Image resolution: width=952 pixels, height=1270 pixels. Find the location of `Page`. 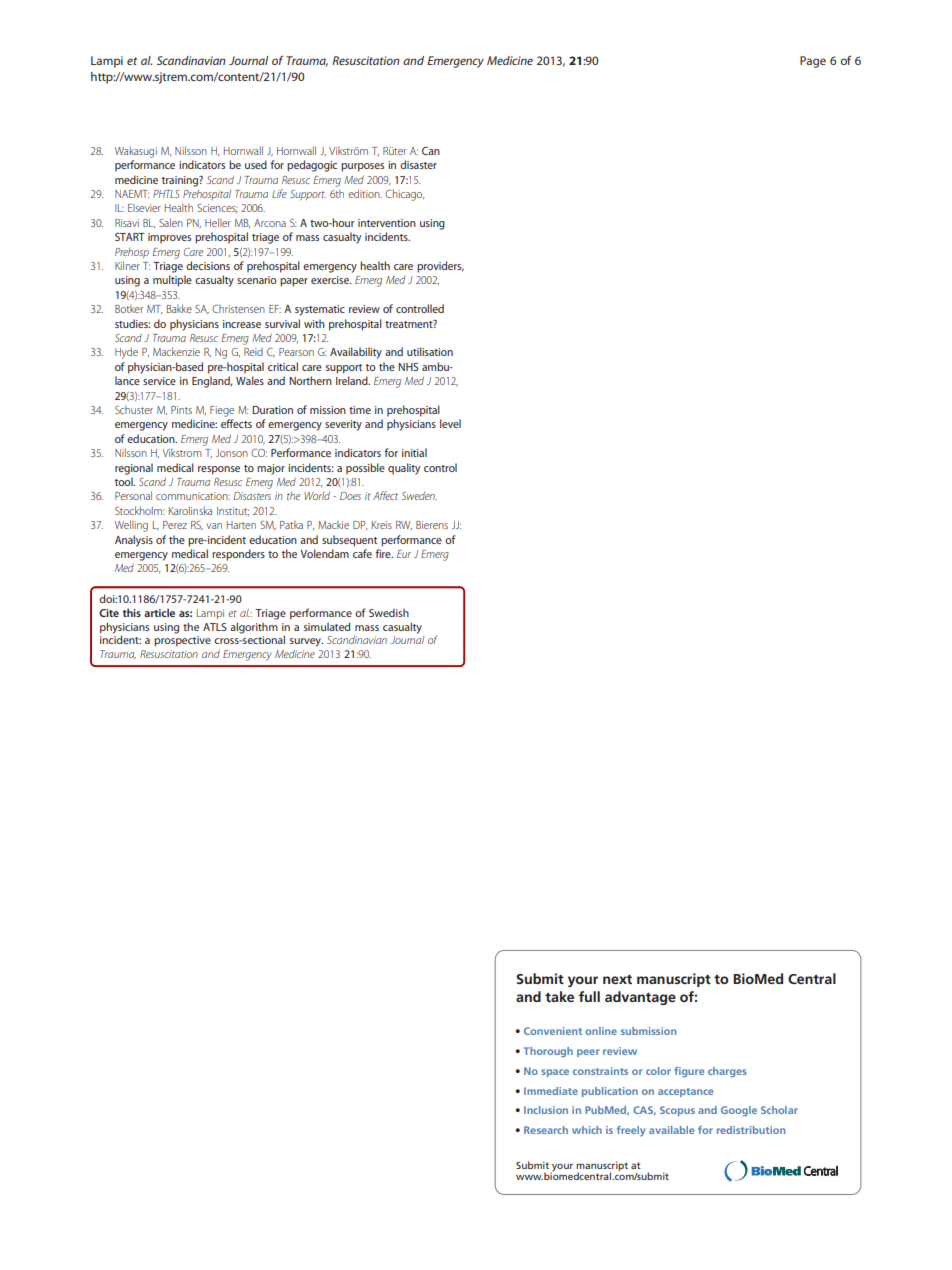

Page is located at coordinates (813, 62).
